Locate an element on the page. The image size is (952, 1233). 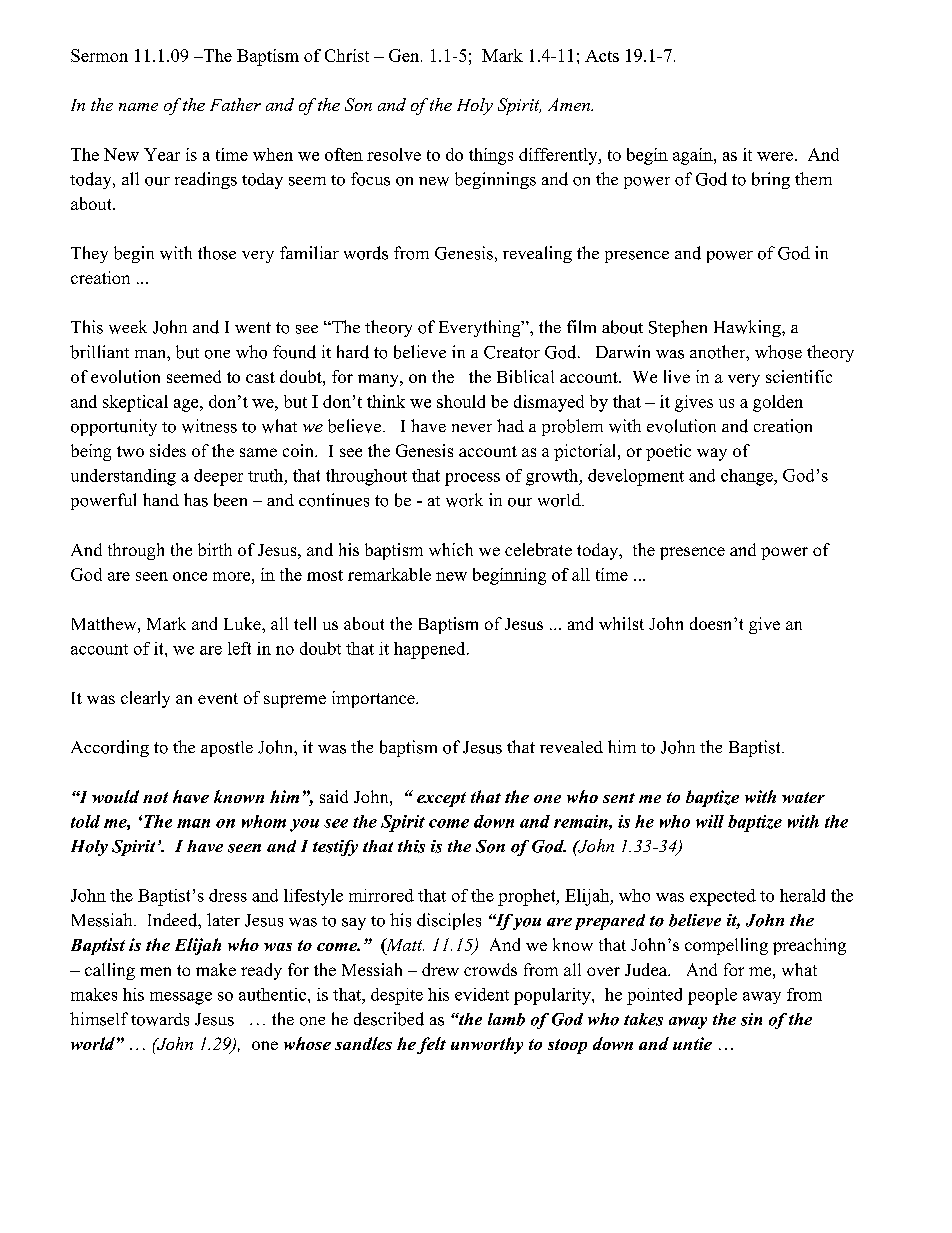
clearly is located at coordinates (145, 699).
